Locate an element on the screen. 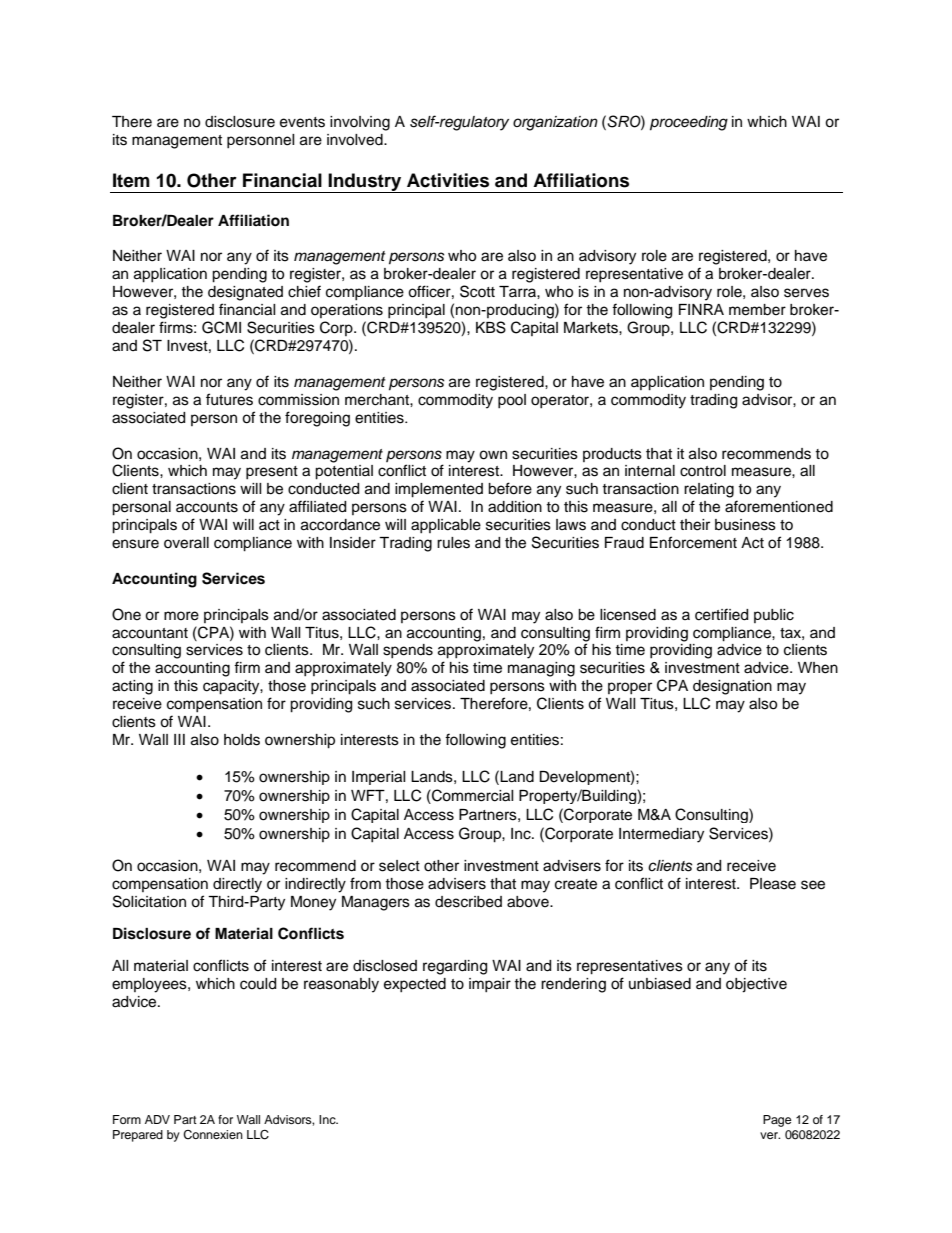 This screenshot has height=1233, width=952. Prepared is located at coordinates (138, 1136).
